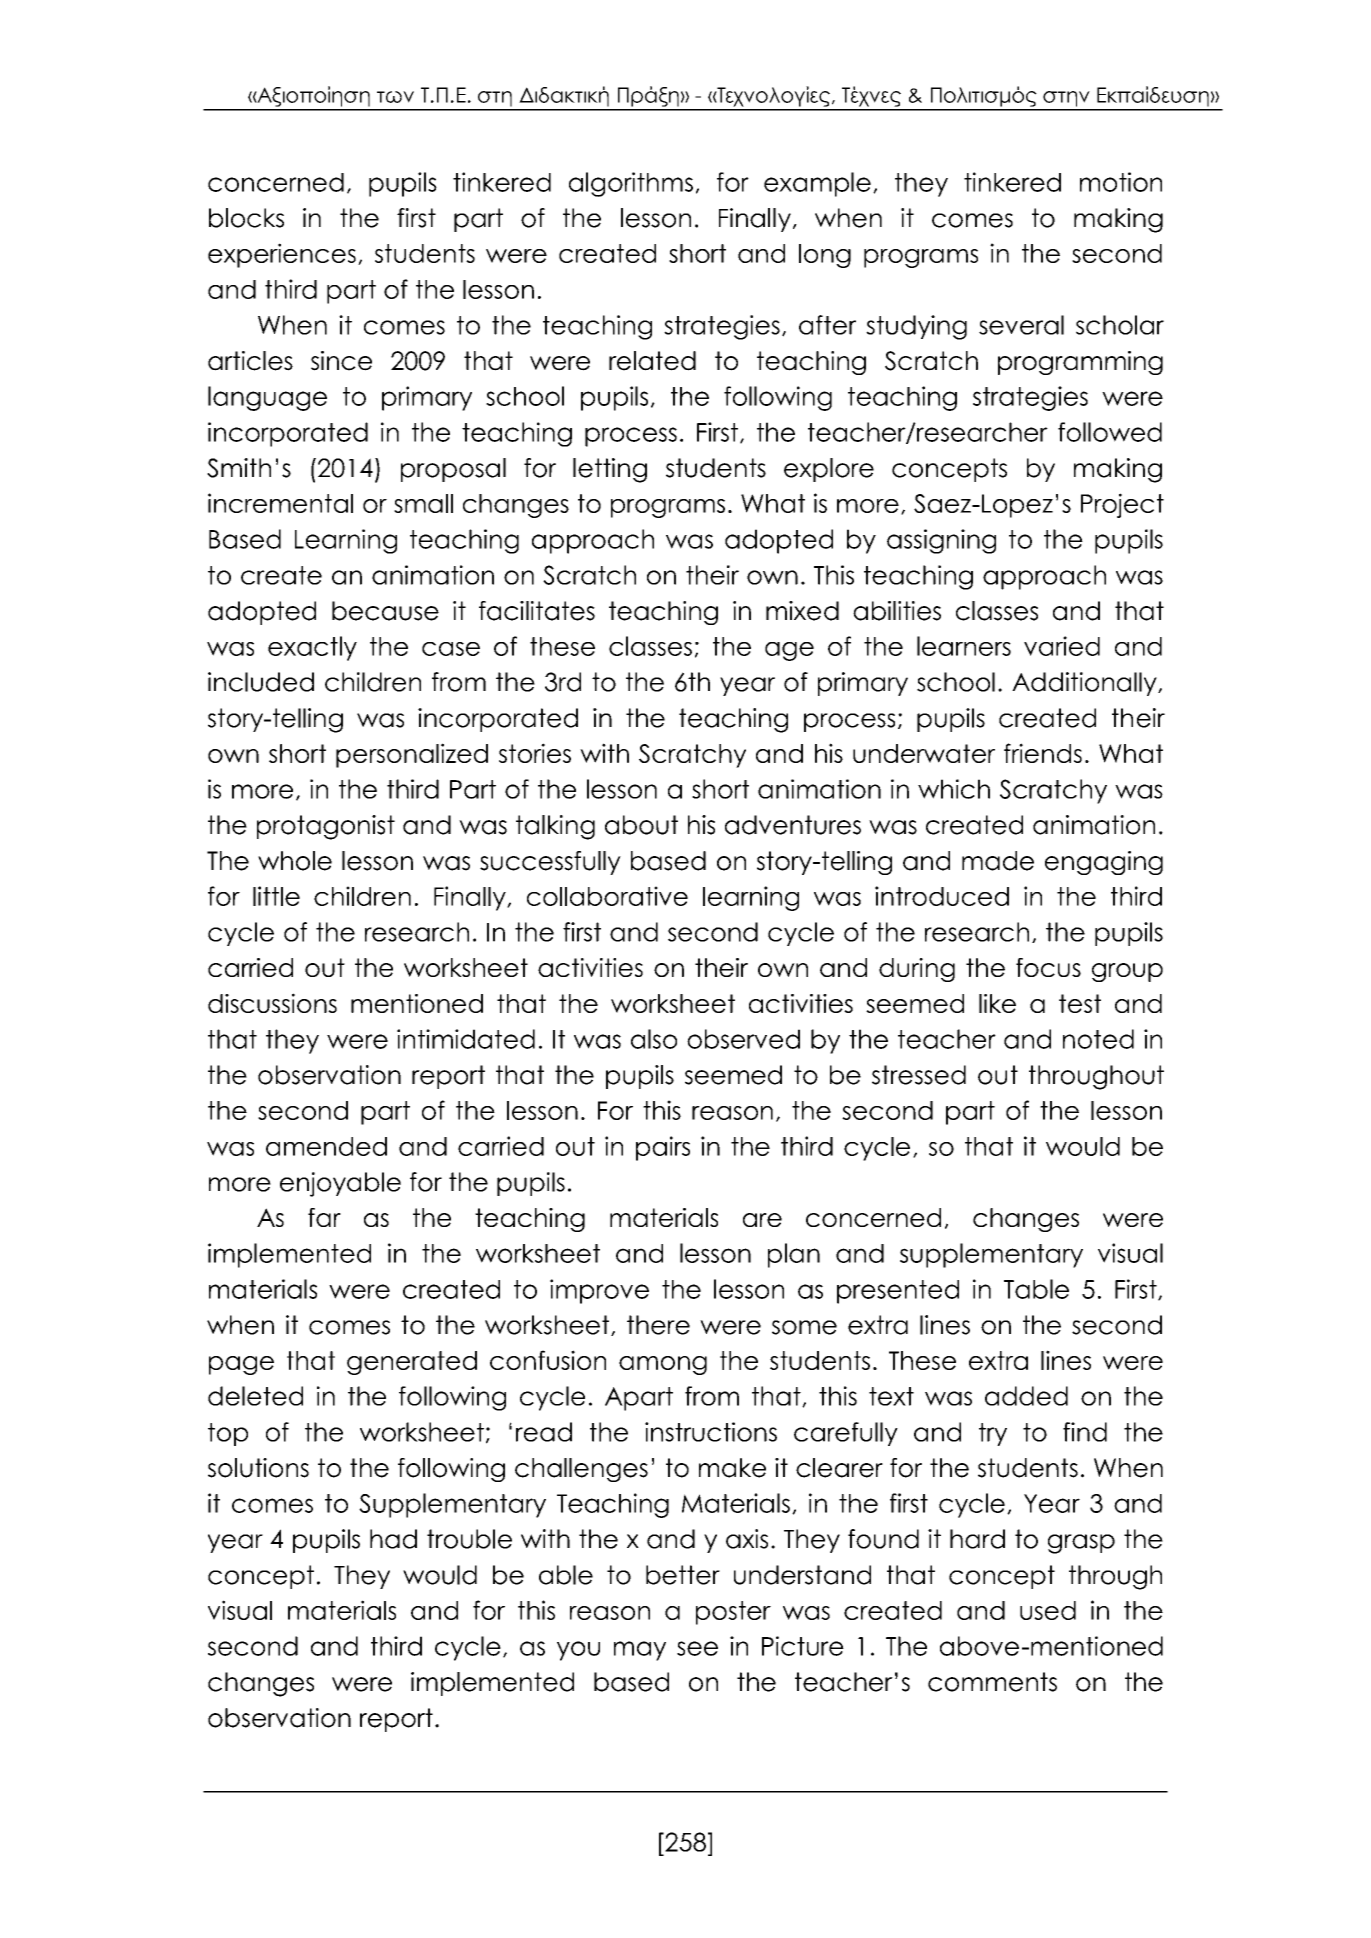 The image size is (1371, 1938). I want to click on far, so click(324, 1217).
